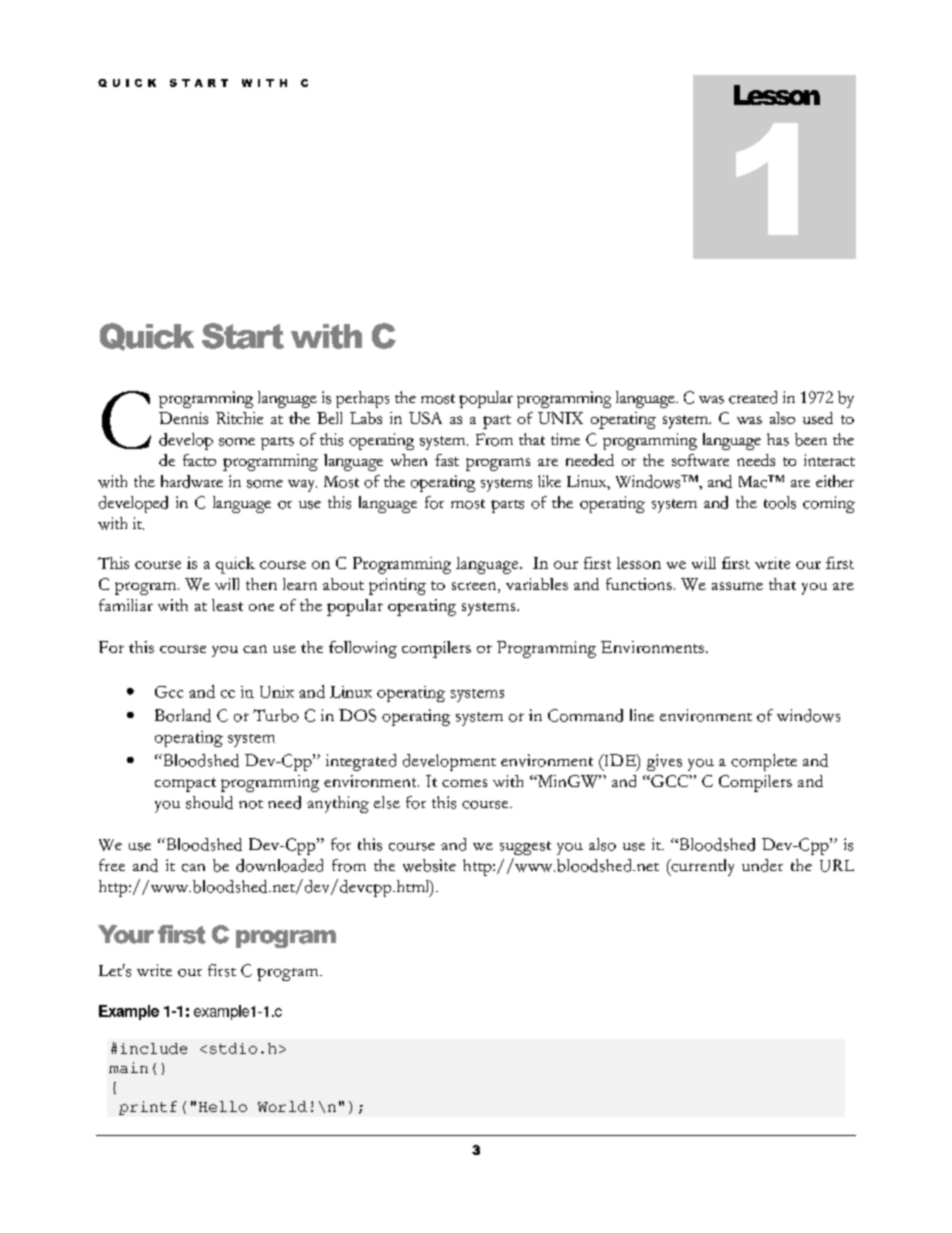 This document has width=952, height=1233. I want to click on website, so click(429, 865).
